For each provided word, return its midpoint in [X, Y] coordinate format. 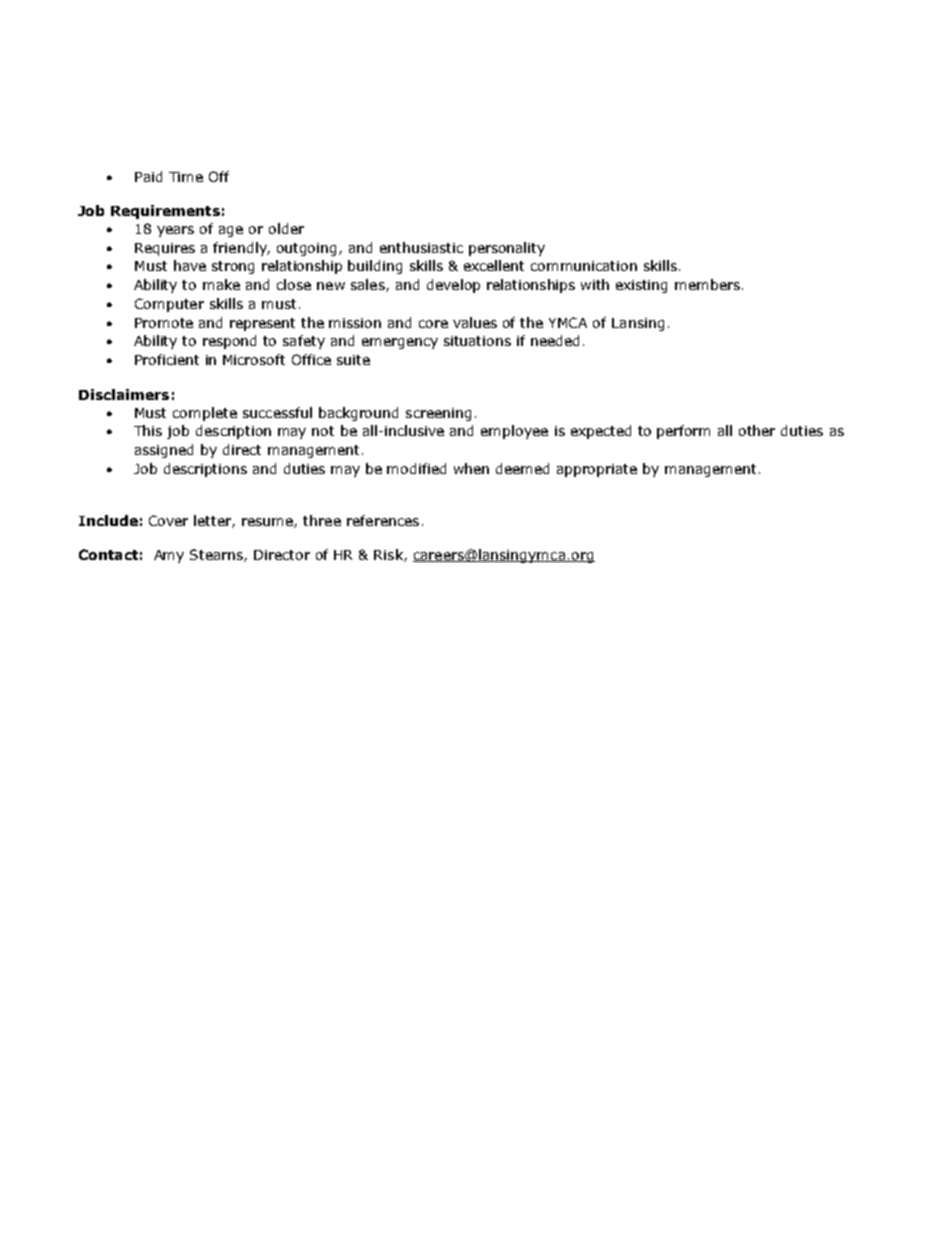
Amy [169, 556]
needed [555, 340]
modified [416, 468]
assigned [164, 451]
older [286, 228]
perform [683, 432]
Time [186, 177]
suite [353, 360]
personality [507, 249]
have [190, 265]
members [707, 284]
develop [453, 286]
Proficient [167, 359]
